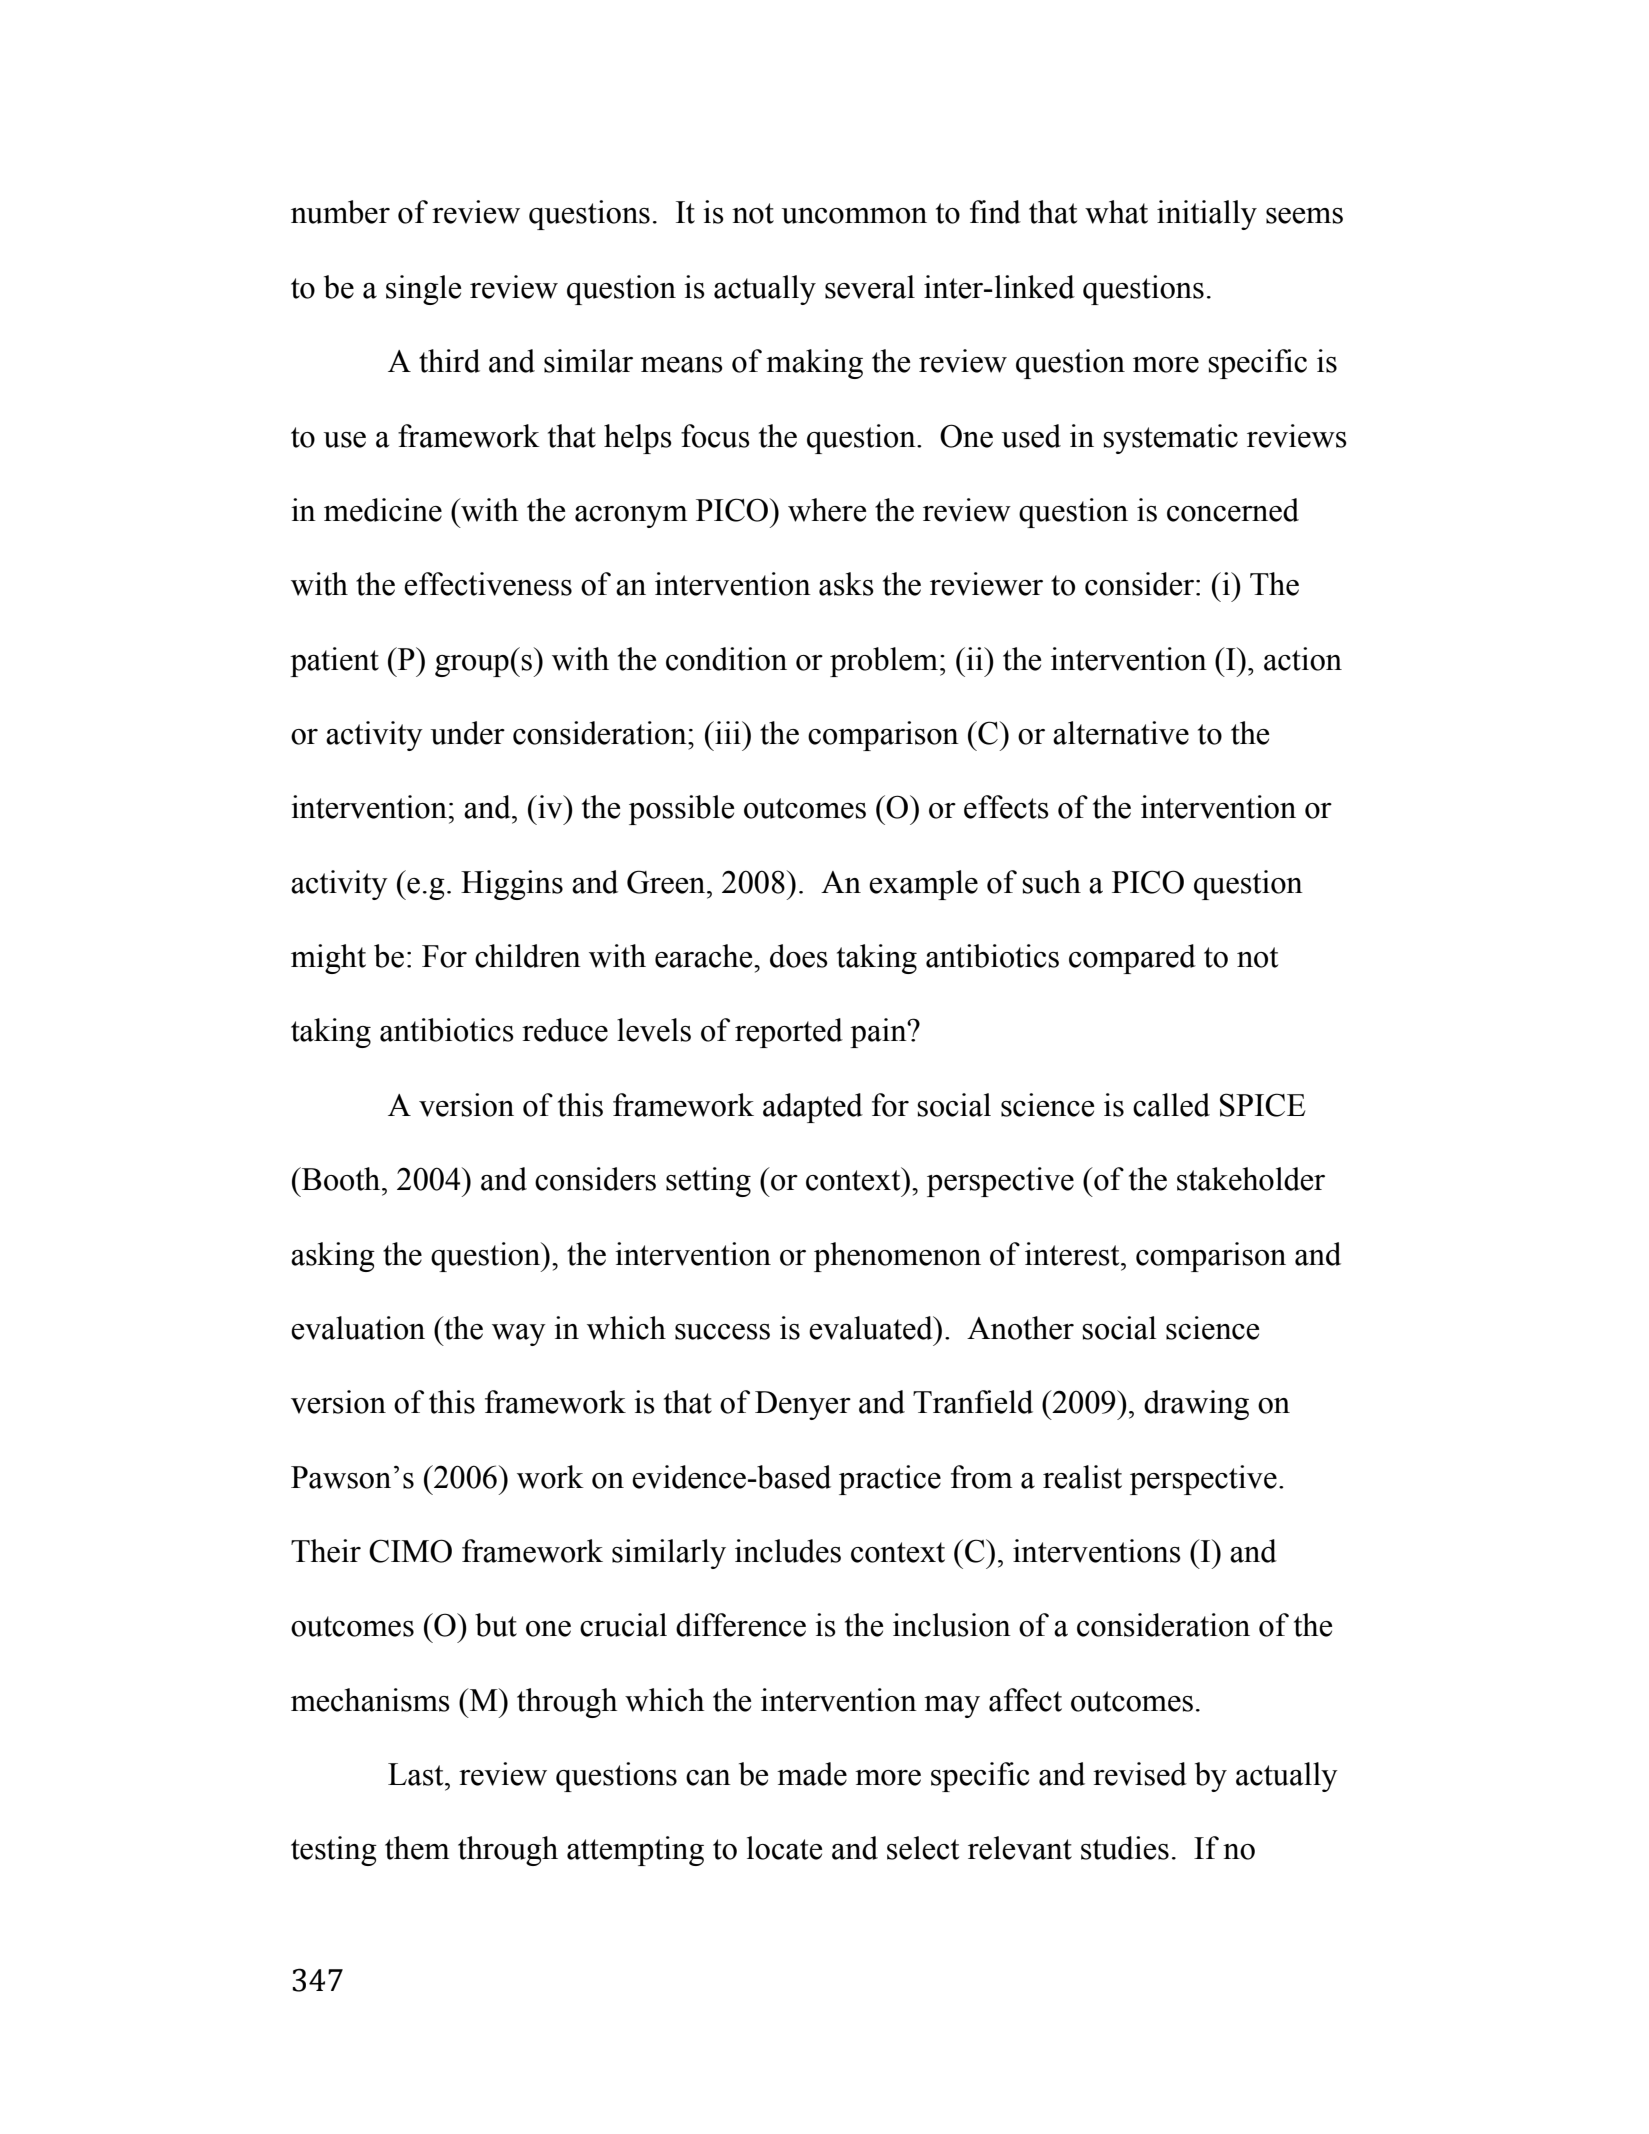 Image resolution: width=1649 pixels, height=2134 pixels. Describe the element at coordinates (884, 662) in the screenshot. I see `problem` at that location.
